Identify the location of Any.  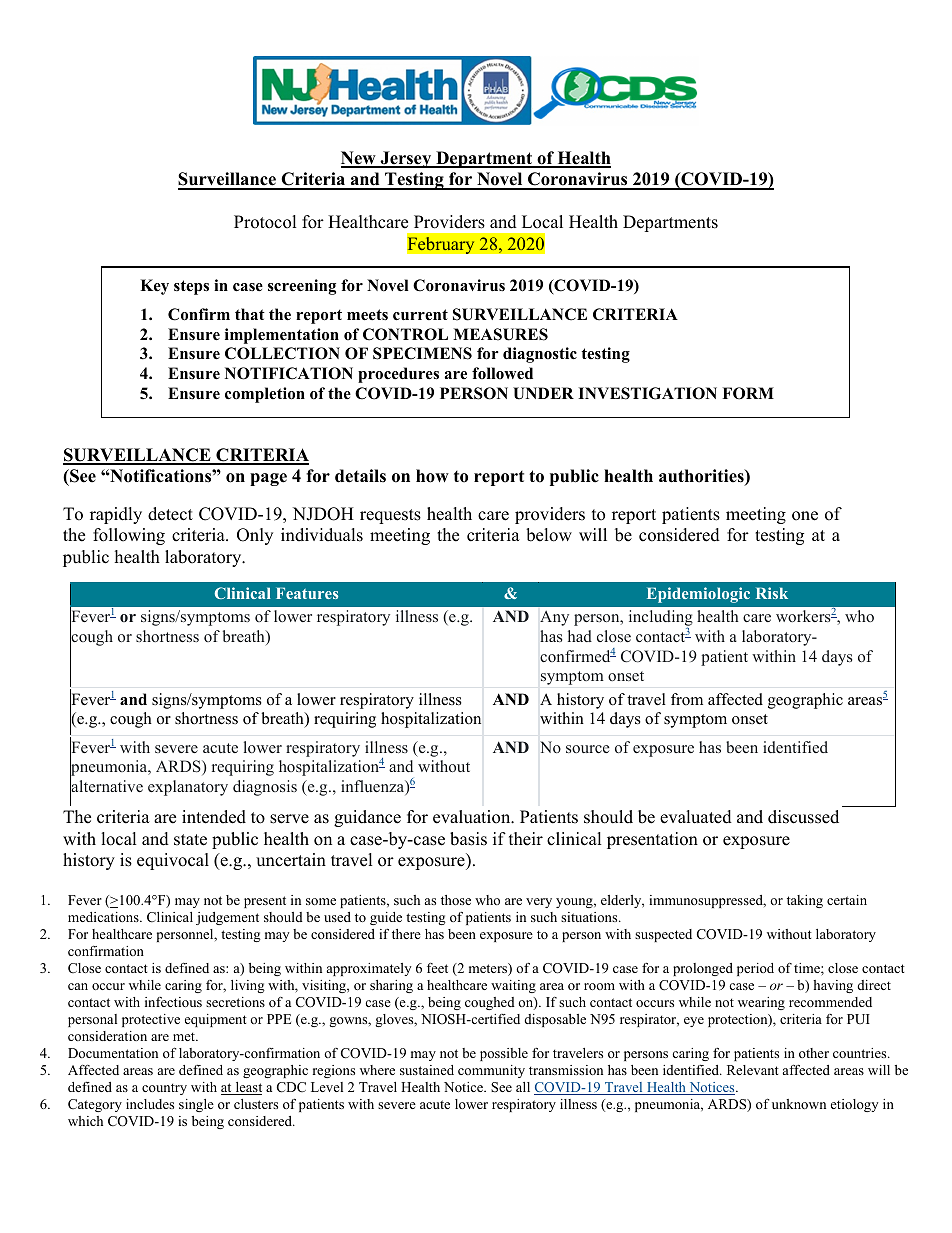
(554, 618).
